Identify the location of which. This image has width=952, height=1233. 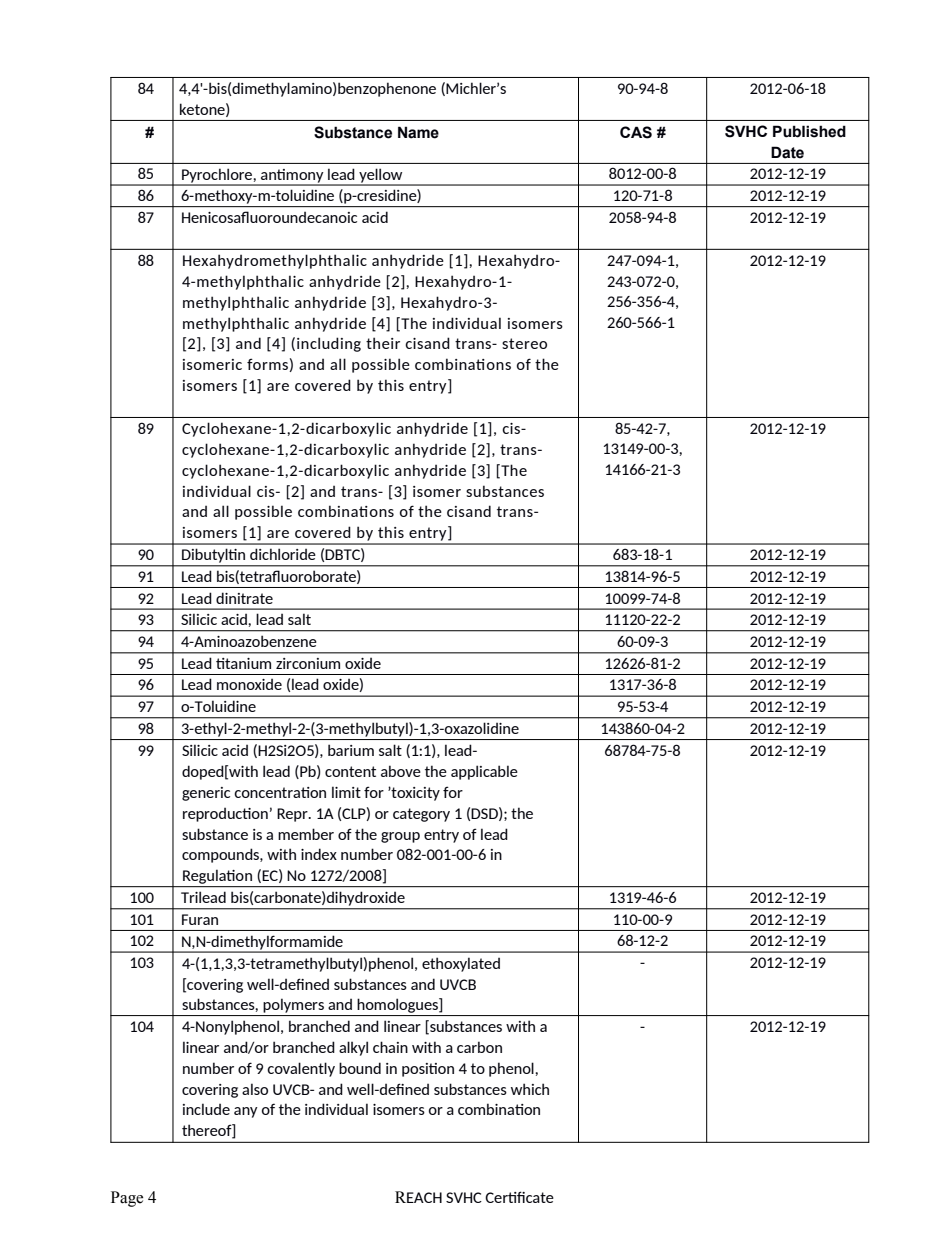
(530, 1089).
